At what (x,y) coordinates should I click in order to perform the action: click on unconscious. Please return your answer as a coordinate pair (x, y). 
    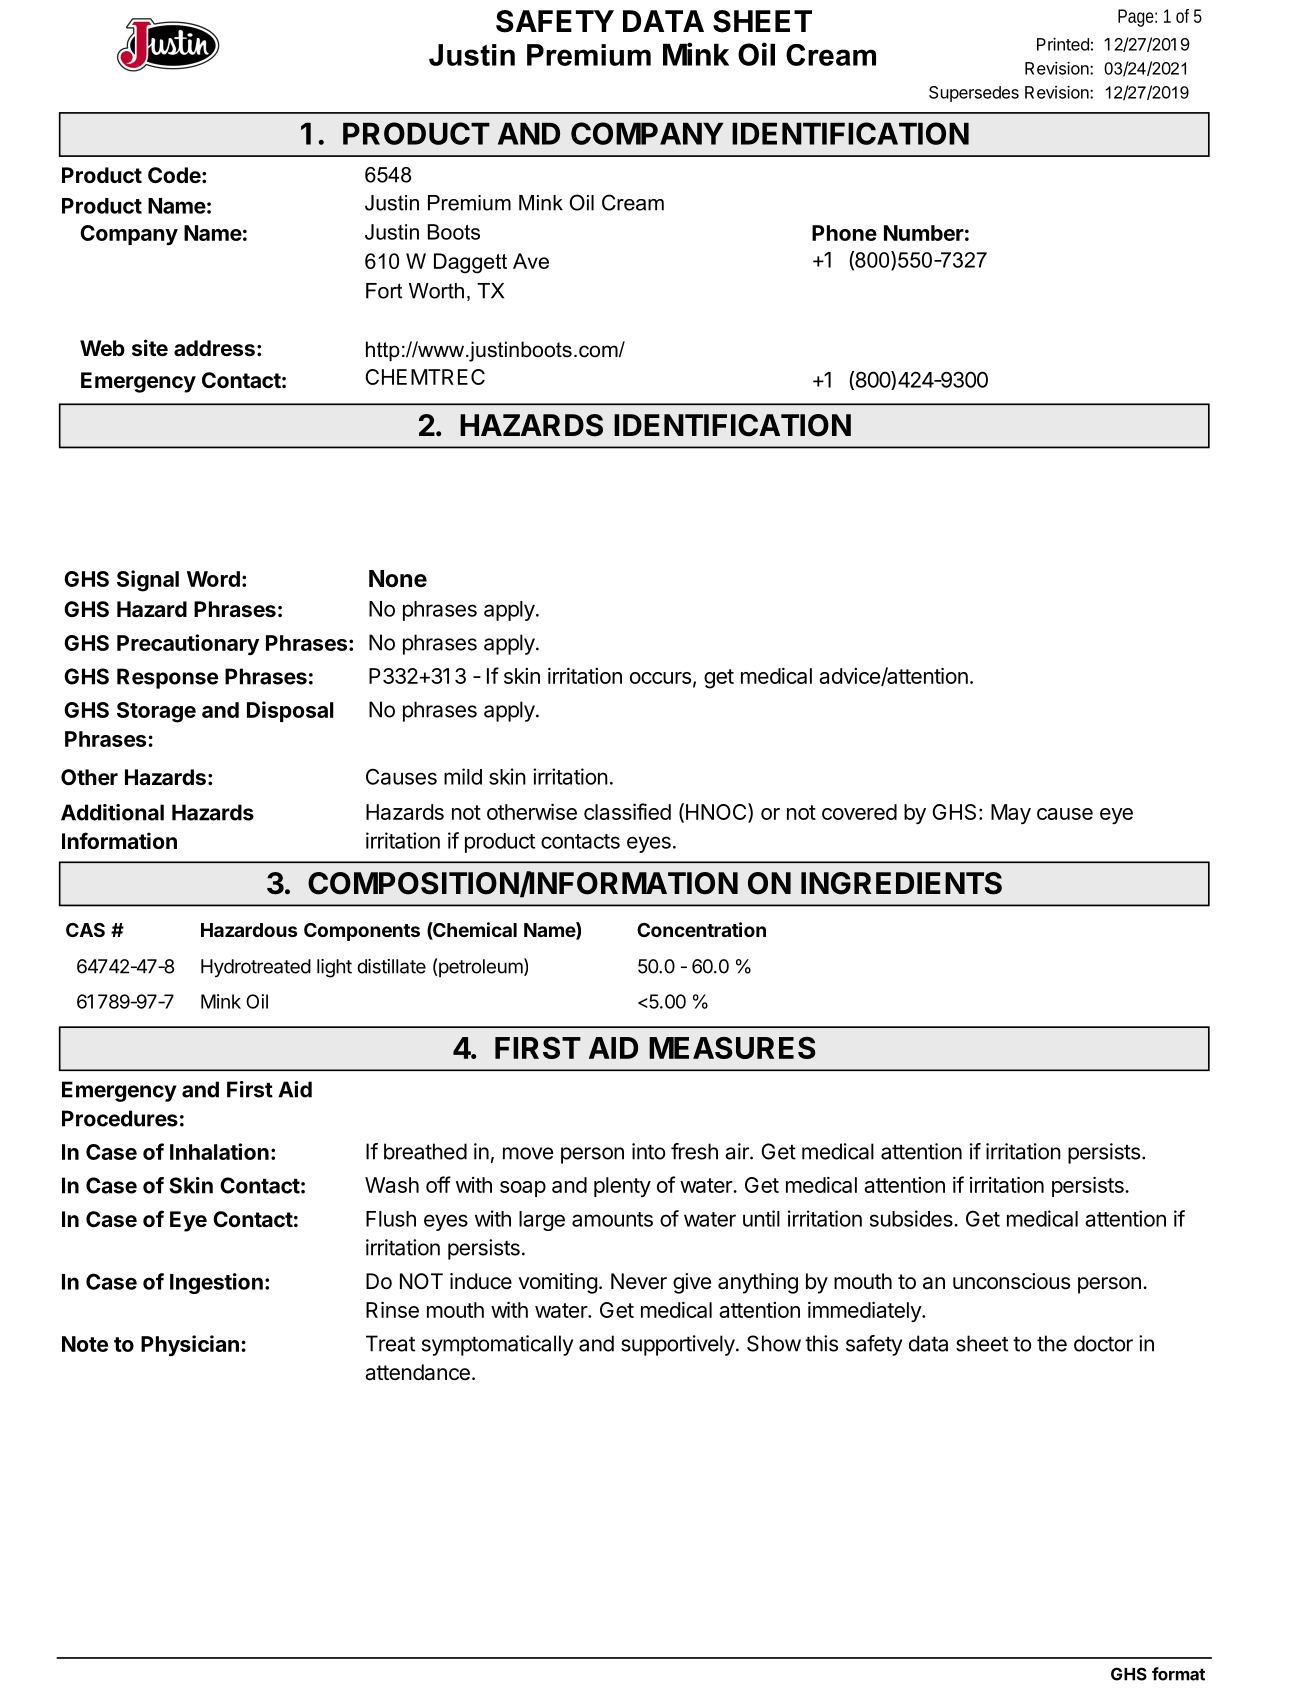
    Looking at the image, I should click on (1011, 1281).
